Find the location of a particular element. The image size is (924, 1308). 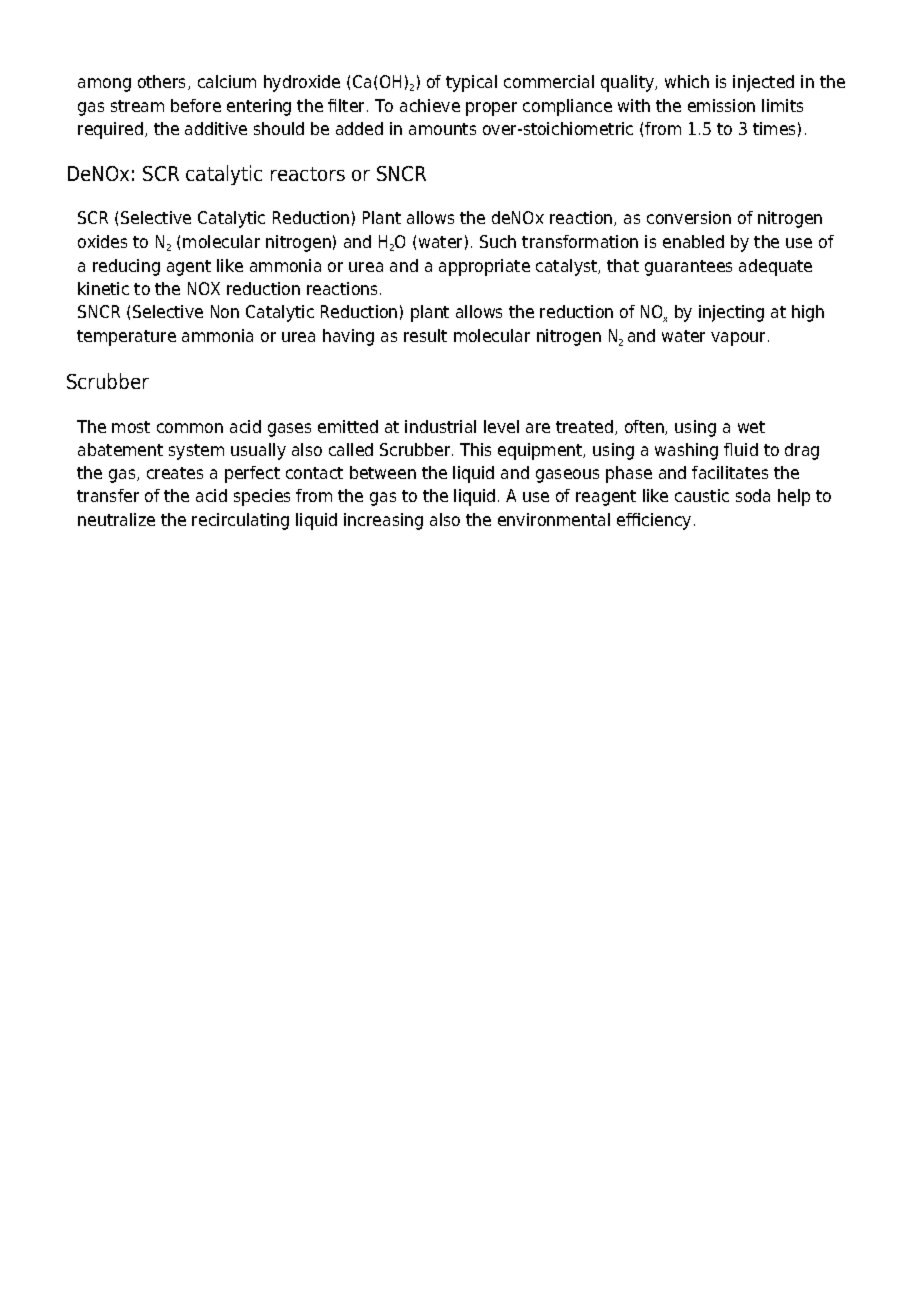

vapour is located at coordinates (740, 339).
